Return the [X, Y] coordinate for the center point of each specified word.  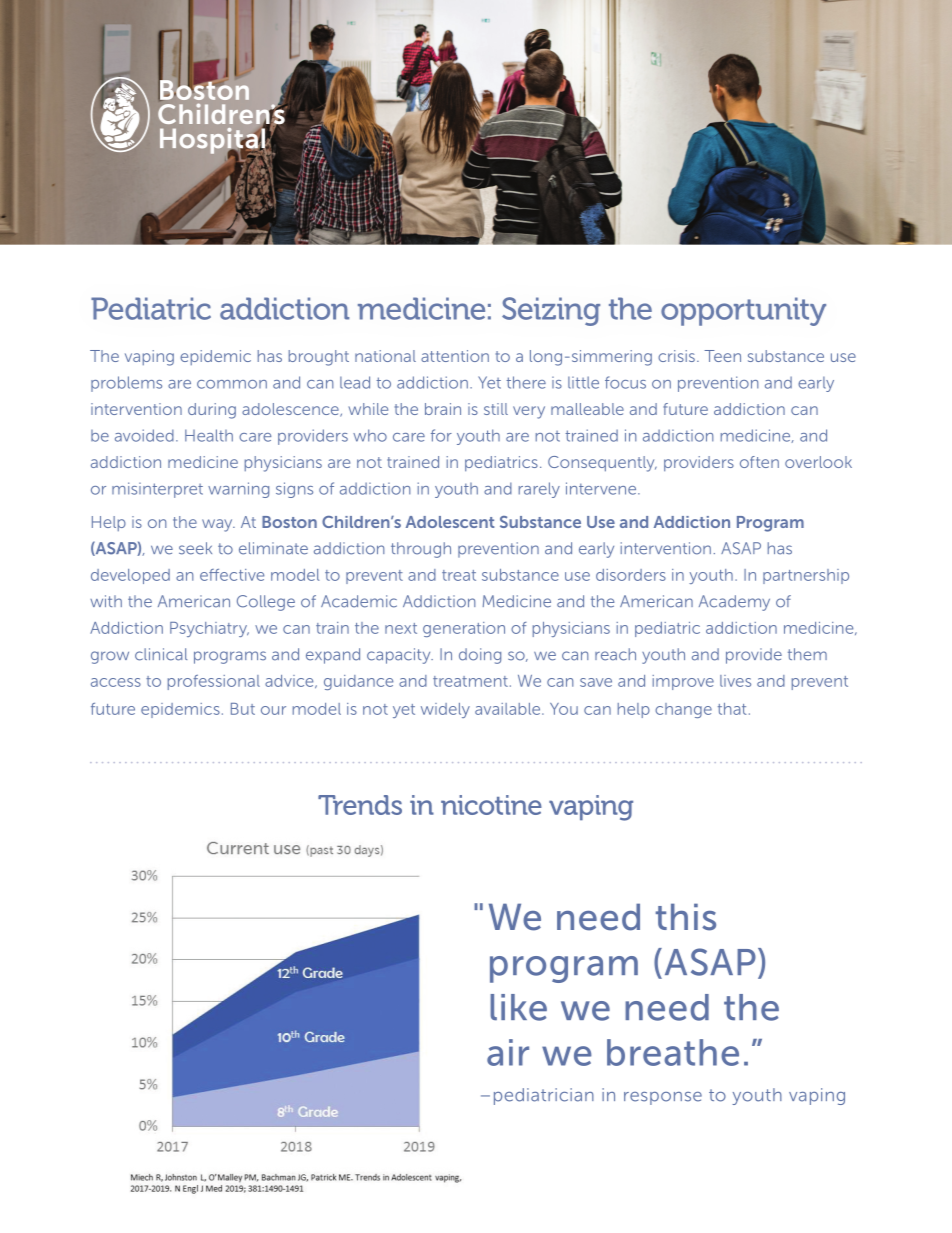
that [732, 709]
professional [214, 682]
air [508, 1052]
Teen [722, 356]
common [232, 384]
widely [445, 710]
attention [455, 356]
